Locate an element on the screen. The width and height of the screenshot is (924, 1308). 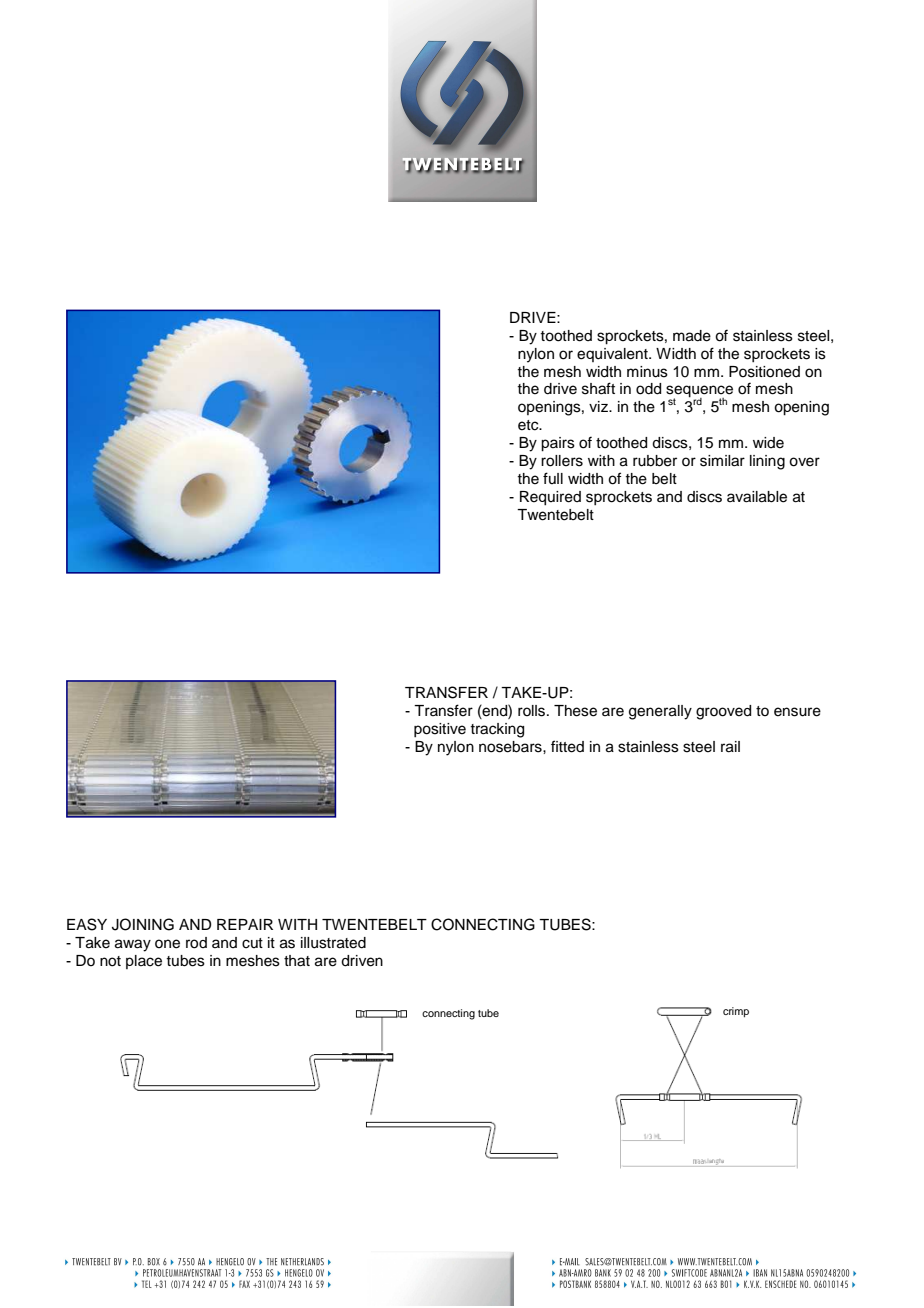
etc is located at coordinates (529, 425).
